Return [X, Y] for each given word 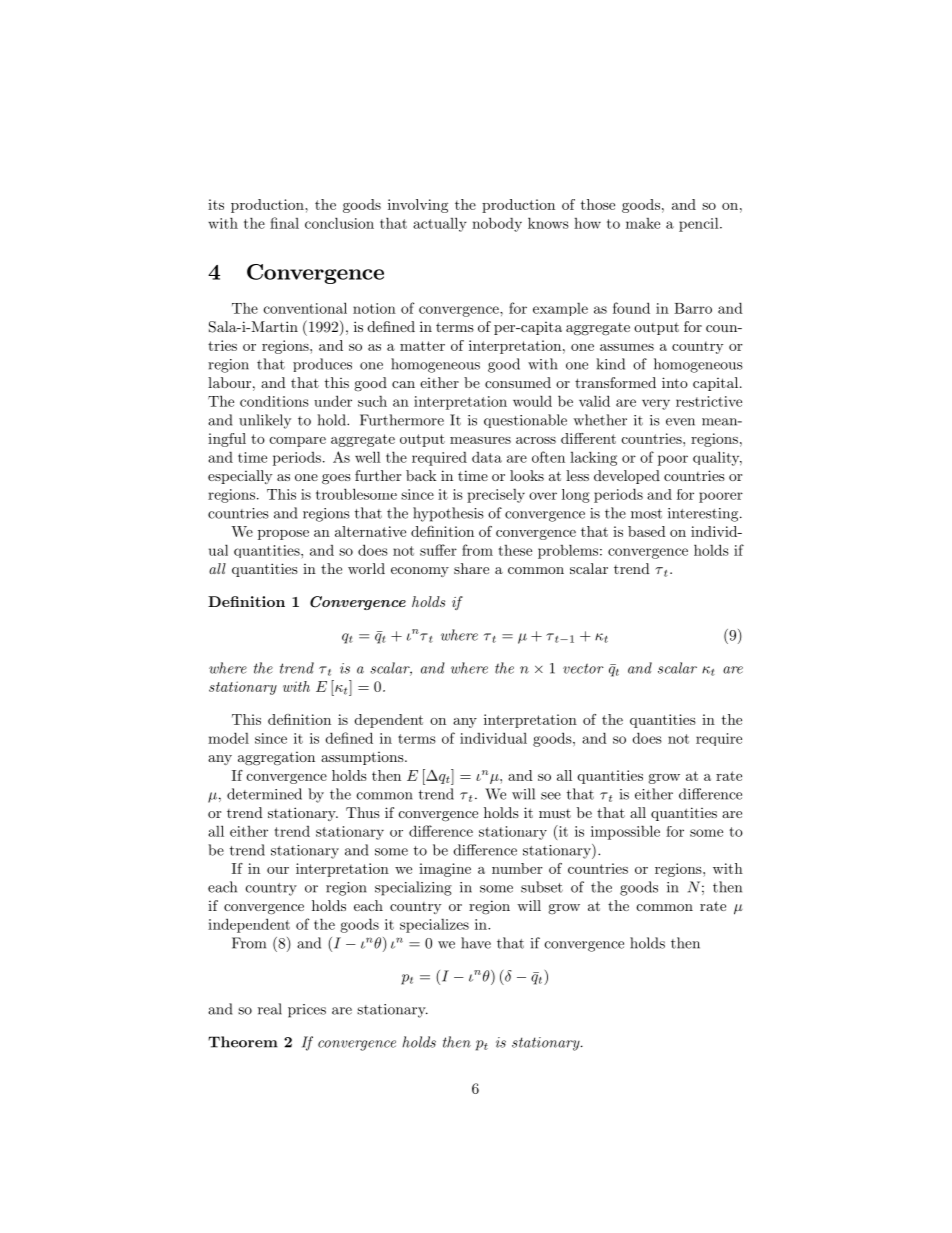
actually [440, 224]
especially [240, 477]
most [646, 514]
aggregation [276, 759]
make [643, 223]
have [476, 943]
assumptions [363, 758]
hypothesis [448, 514]
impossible [625, 832]
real [270, 1009]
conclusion [339, 223]
